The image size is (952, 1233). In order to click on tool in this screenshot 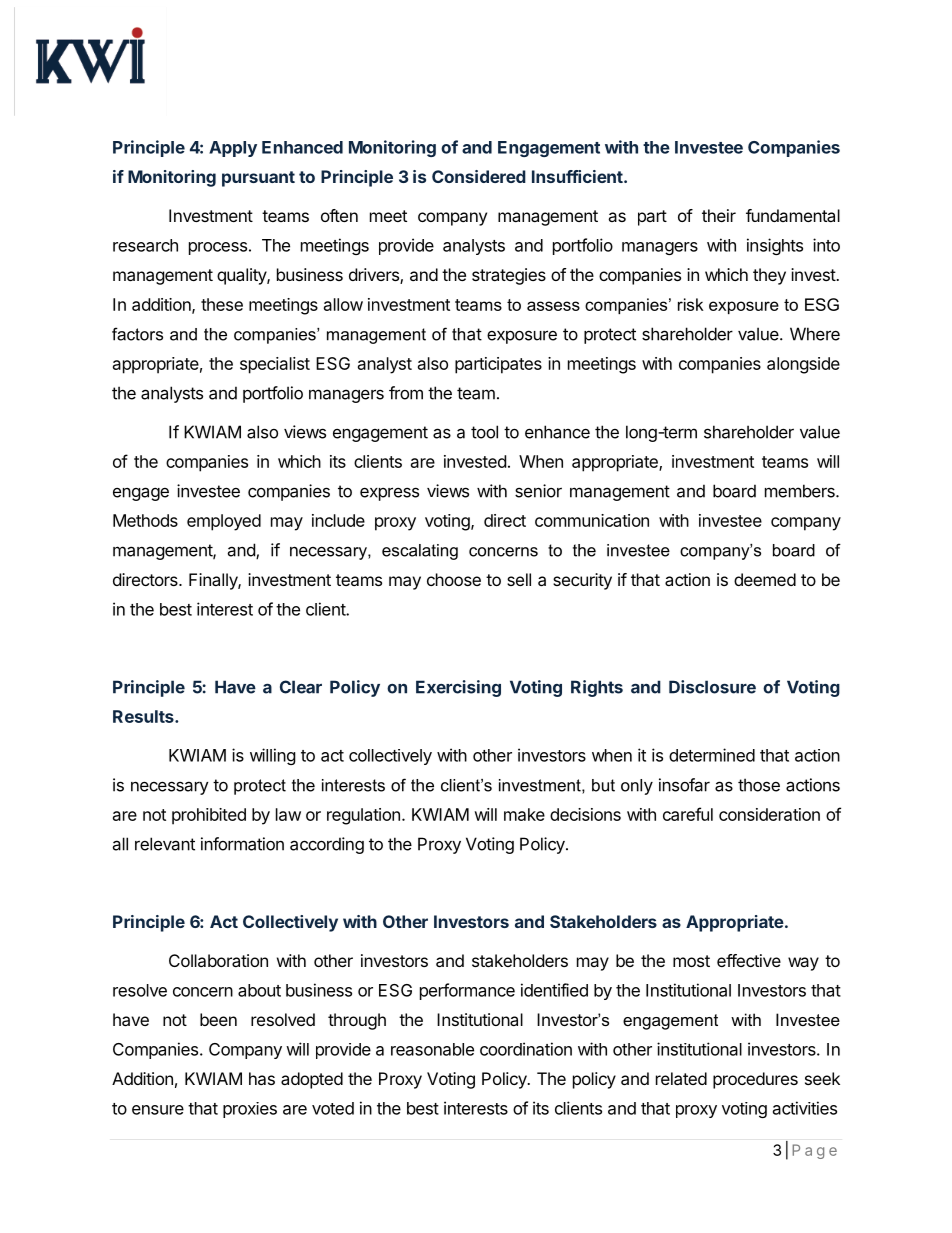, I will do `click(484, 432)`.
